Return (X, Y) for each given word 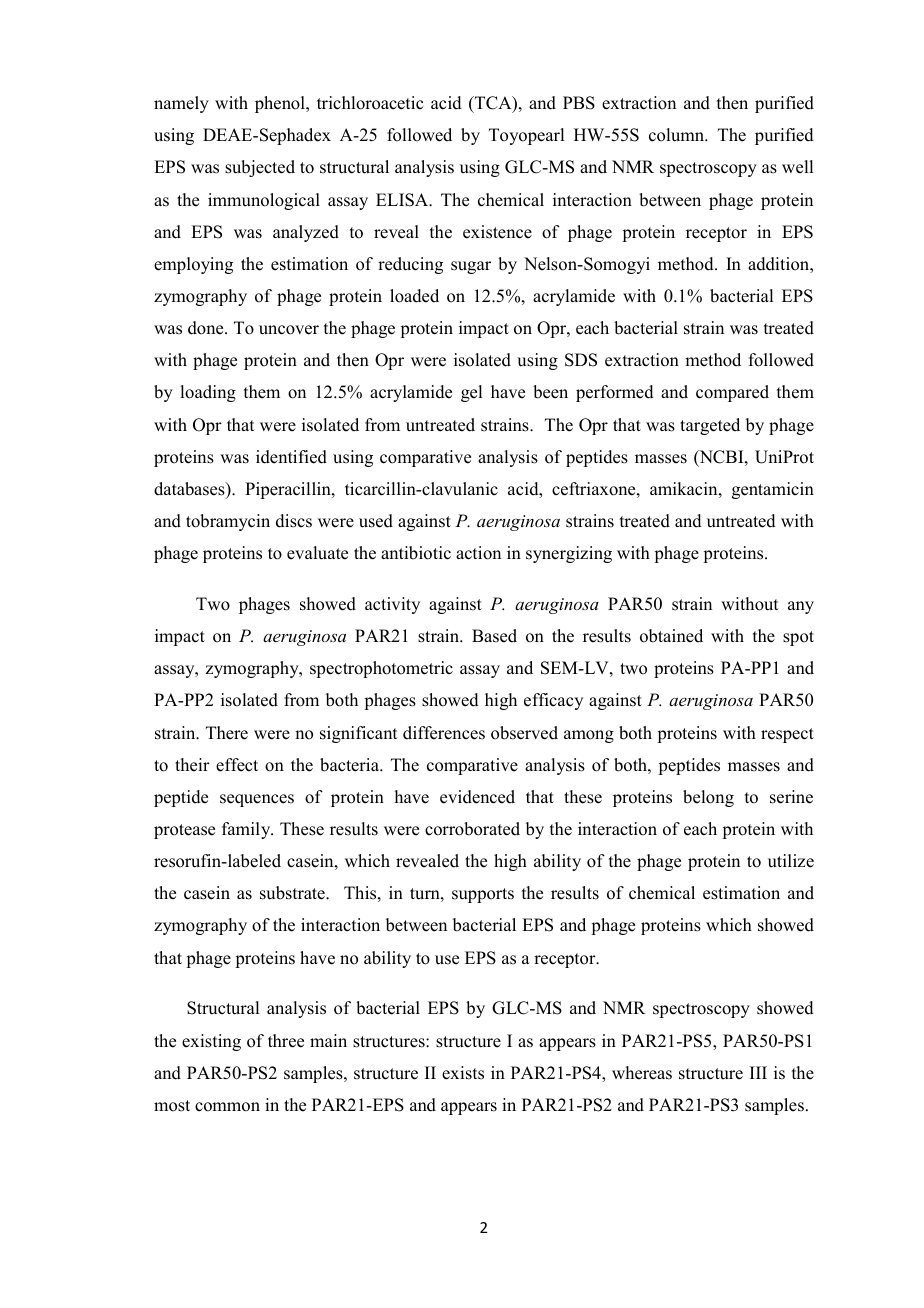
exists (463, 1073)
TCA (493, 104)
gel (471, 393)
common (227, 1107)
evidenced (477, 797)
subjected (260, 168)
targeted (710, 426)
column (678, 135)
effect (237, 765)
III (758, 1072)
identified (291, 457)
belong (708, 798)
